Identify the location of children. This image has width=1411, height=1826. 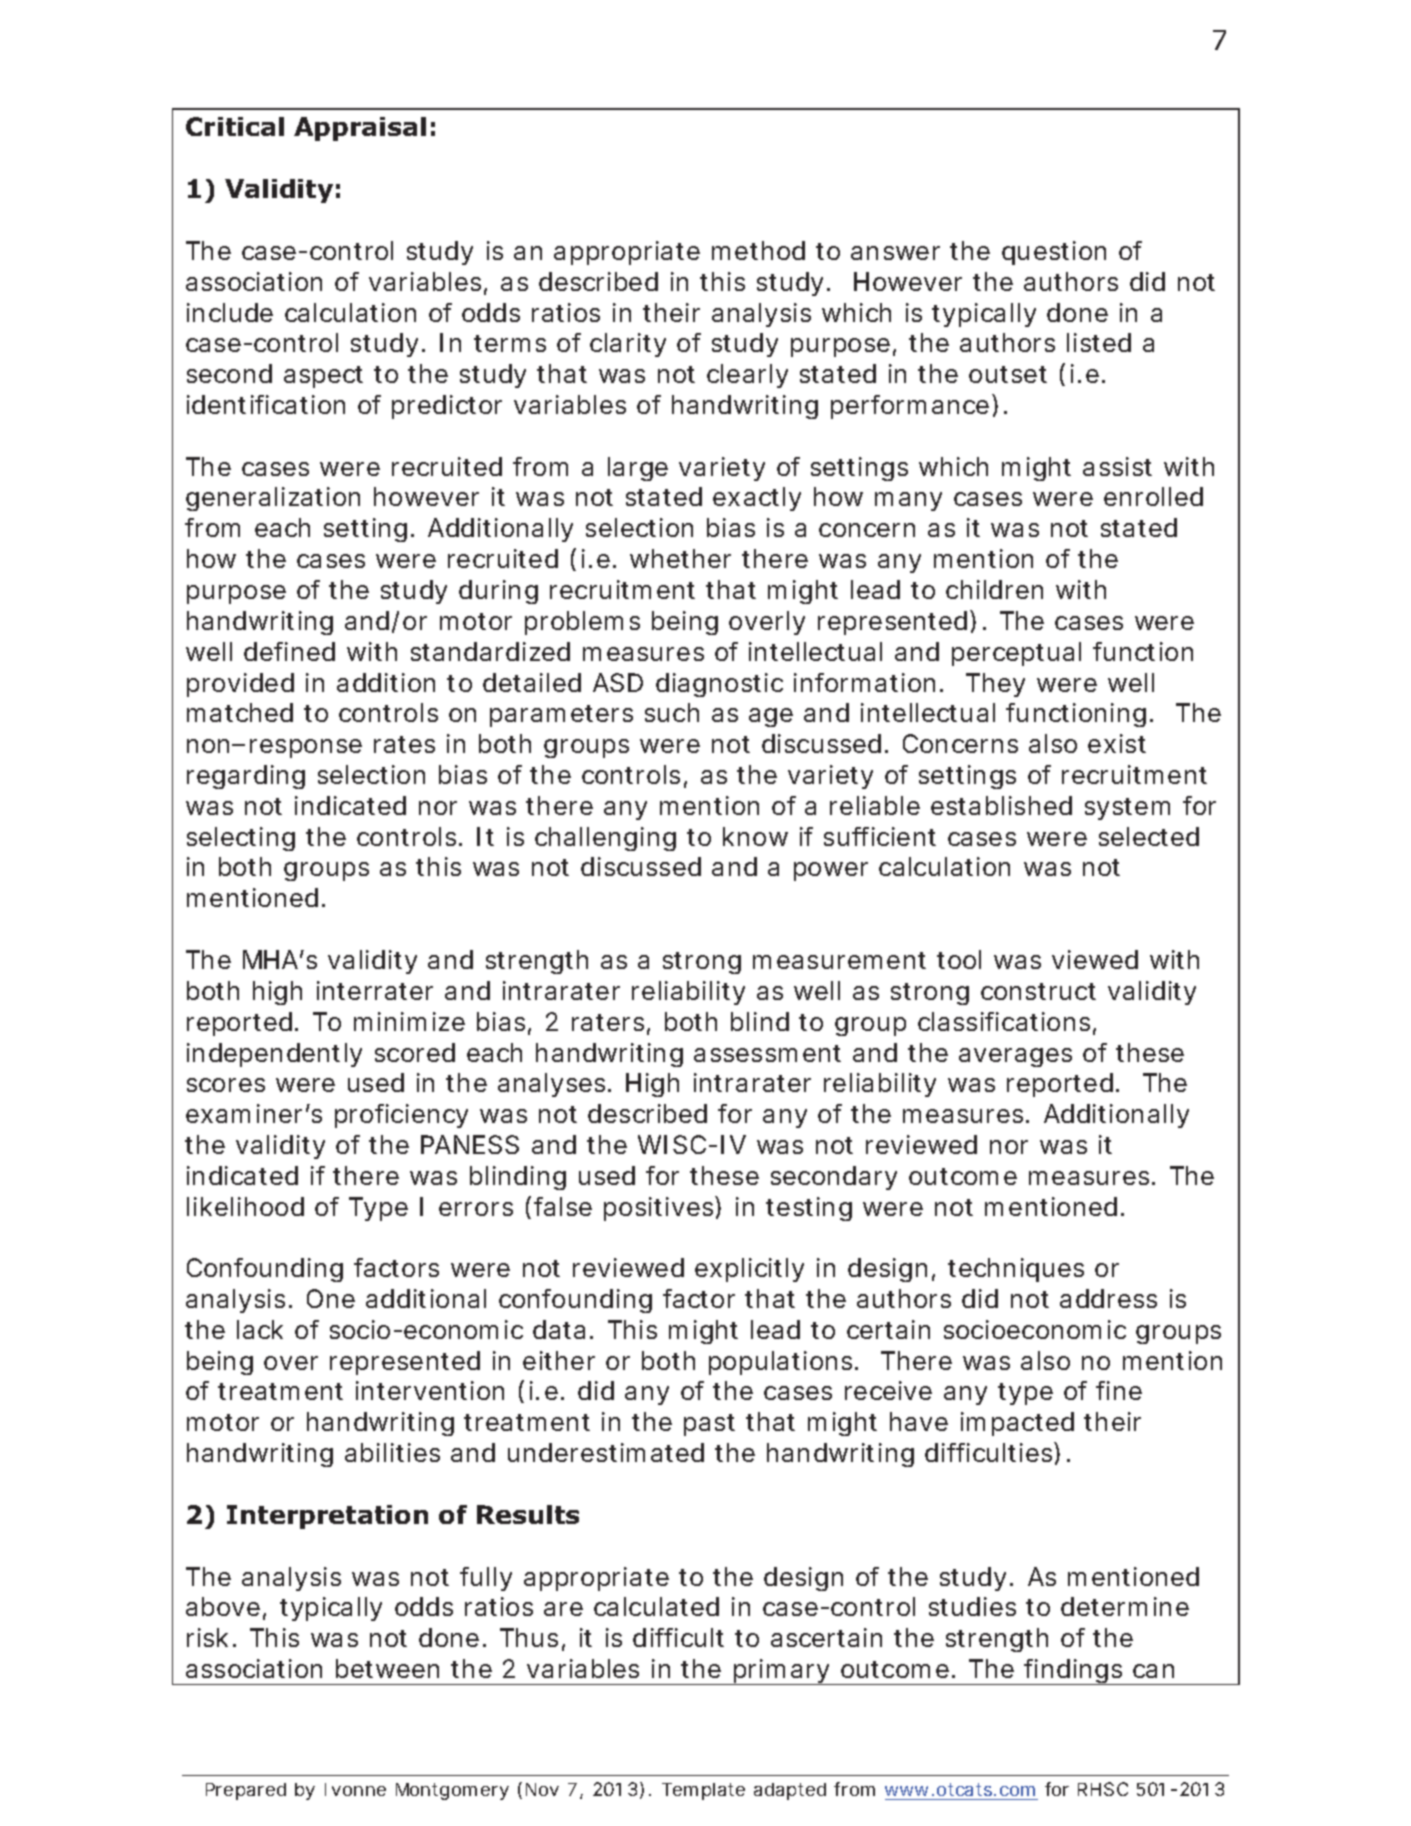
(994, 589).
